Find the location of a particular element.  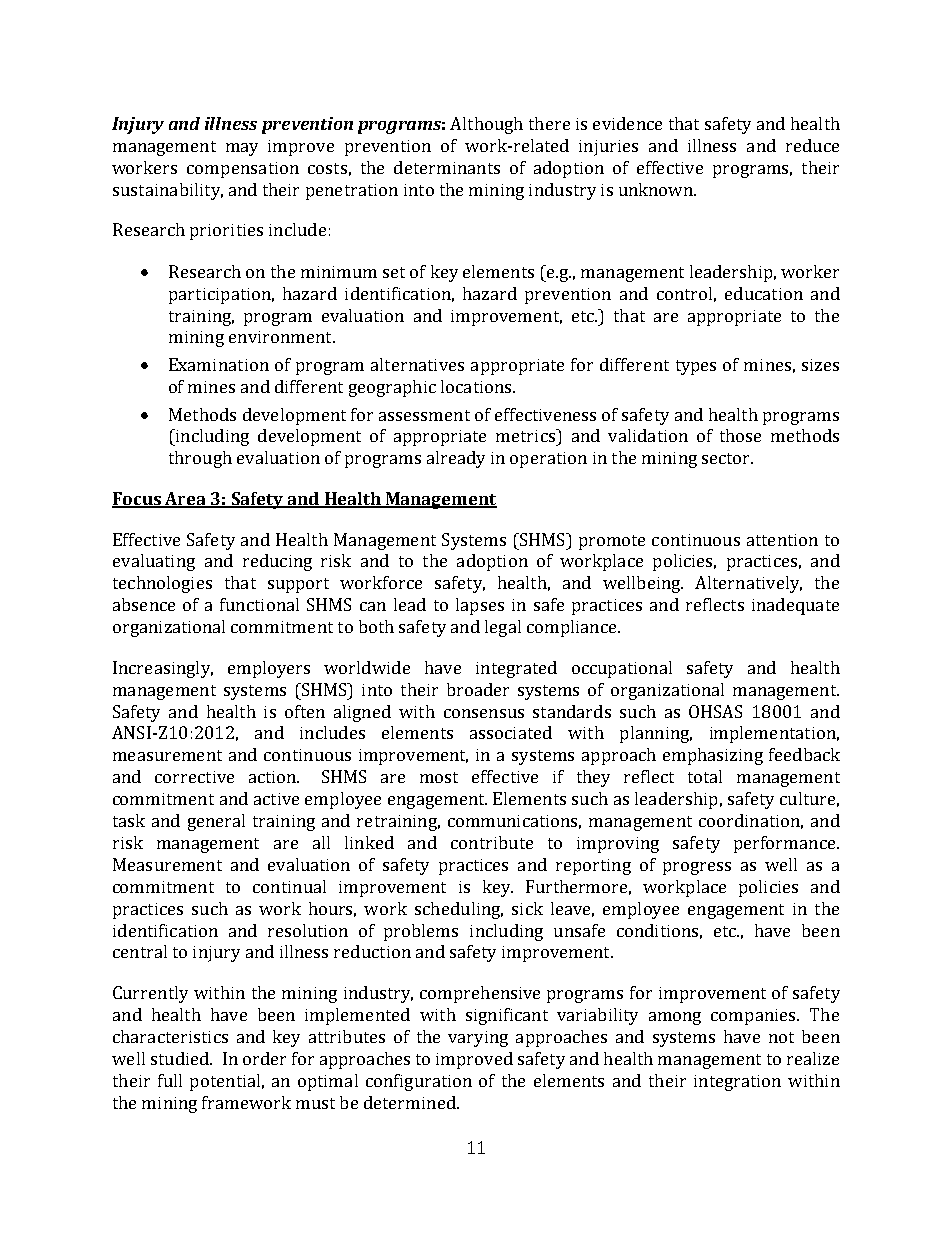

integration is located at coordinates (737, 1083).
